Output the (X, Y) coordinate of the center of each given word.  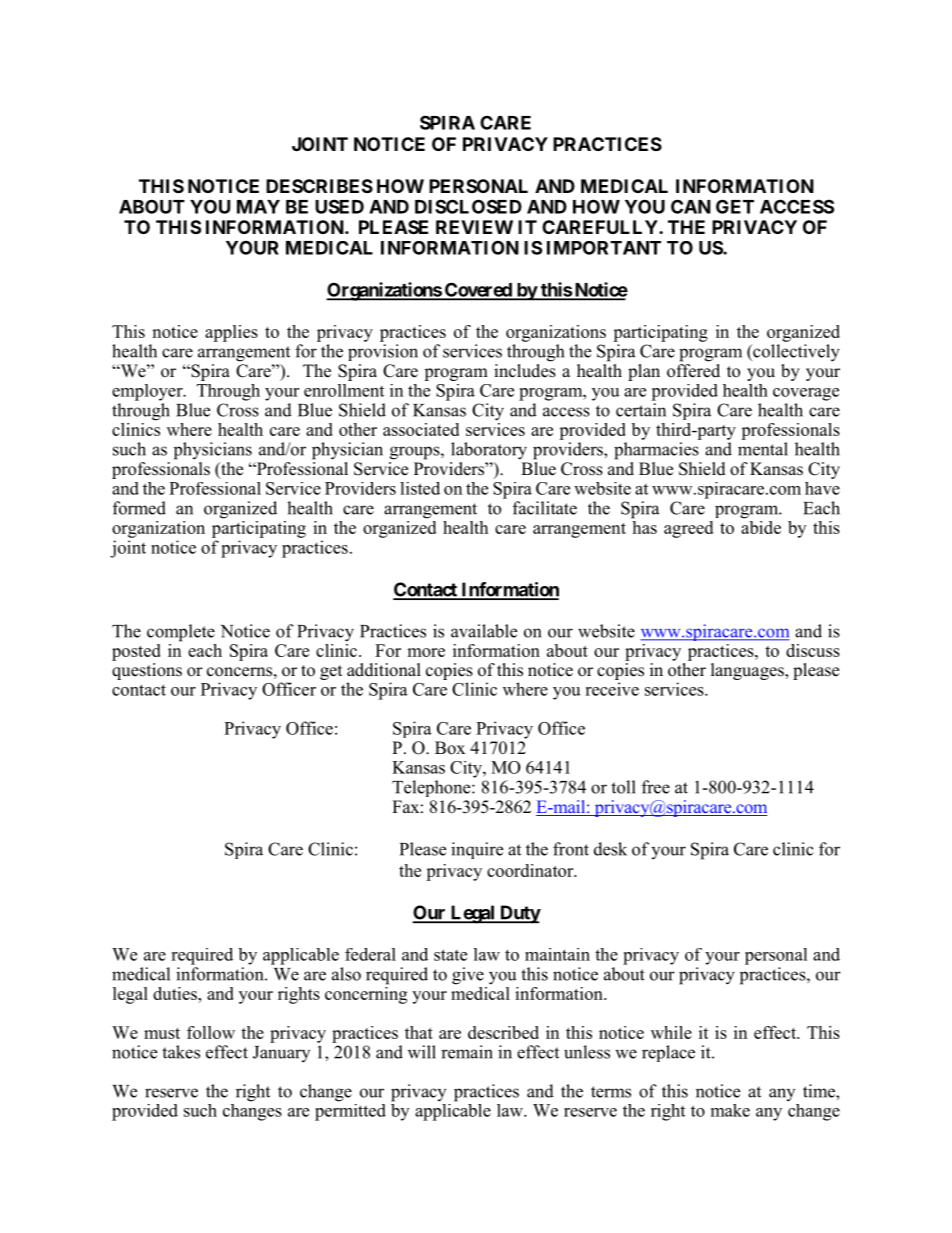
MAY (258, 207)
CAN (691, 206)
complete (181, 633)
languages (748, 671)
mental (763, 449)
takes (181, 1052)
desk (610, 849)
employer (148, 392)
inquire (477, 850)
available (484, 631)
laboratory (489, 451)
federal (370, 954)
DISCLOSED (468, 206)
